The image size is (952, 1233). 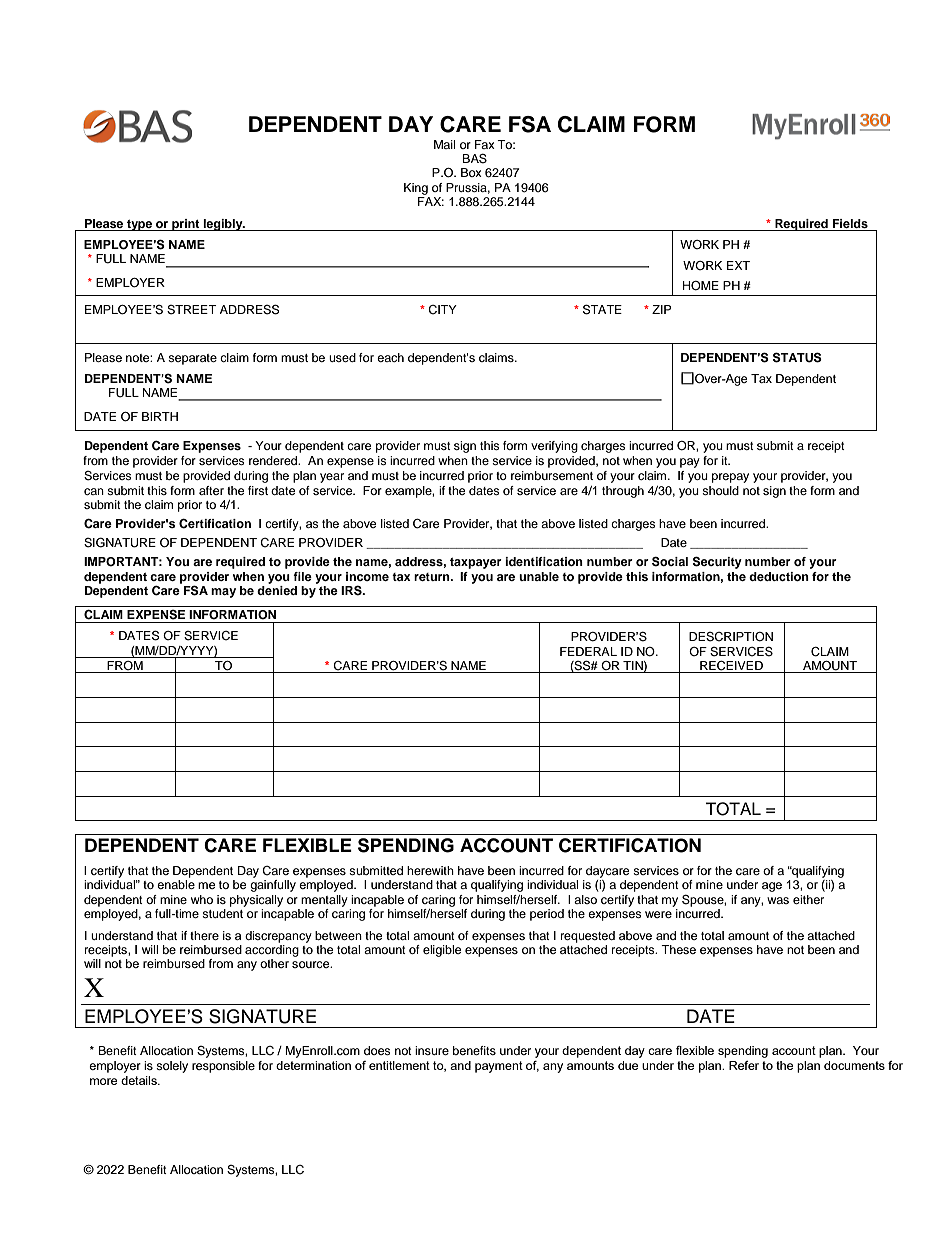 What do you see at coordinates (172, 1067) in the screenshot?
I see `solely` at bounding box center [172, 1067].
